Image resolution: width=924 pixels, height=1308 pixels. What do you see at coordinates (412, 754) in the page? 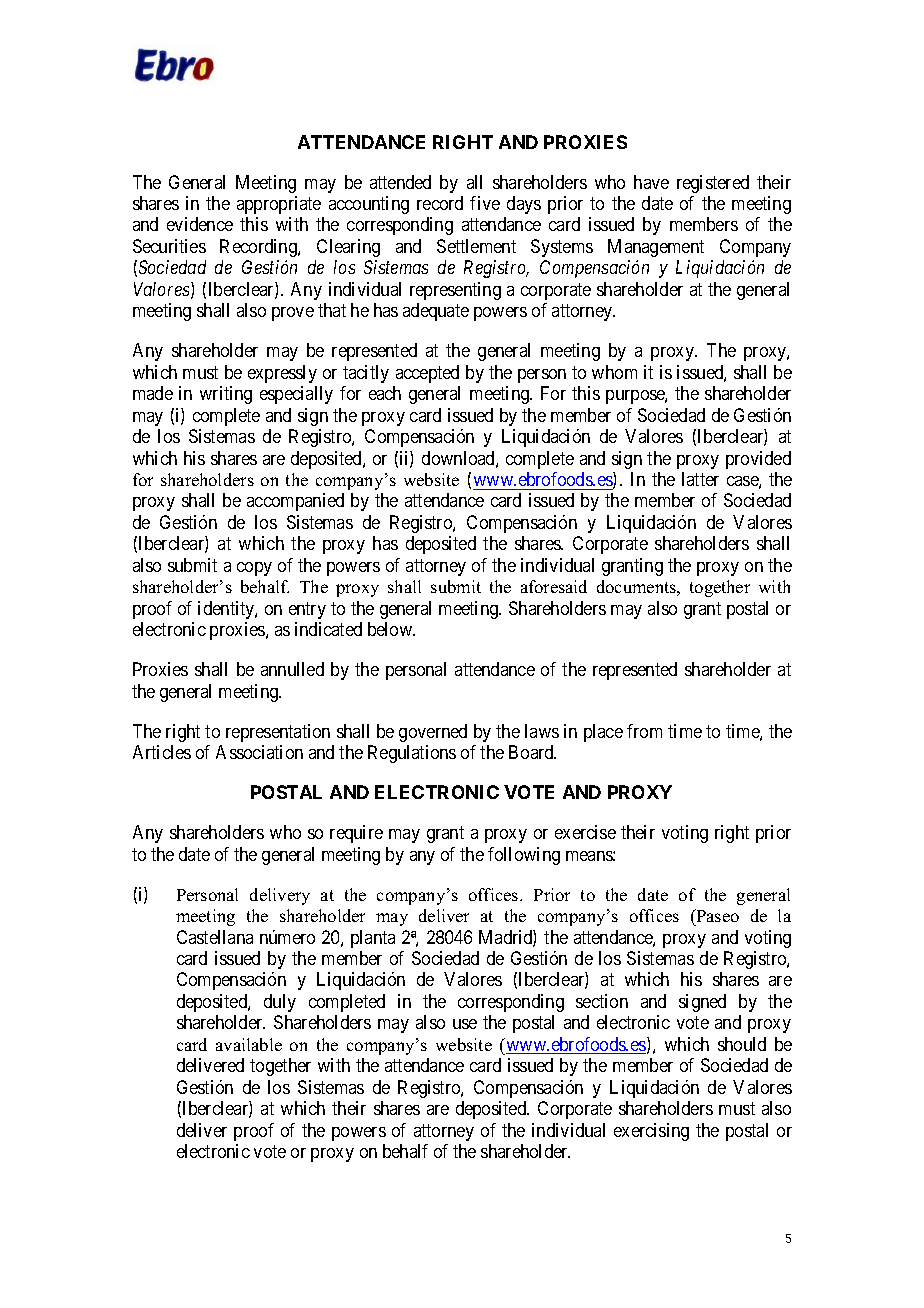
I see `Regulations` at bounding box center [412, 754].
